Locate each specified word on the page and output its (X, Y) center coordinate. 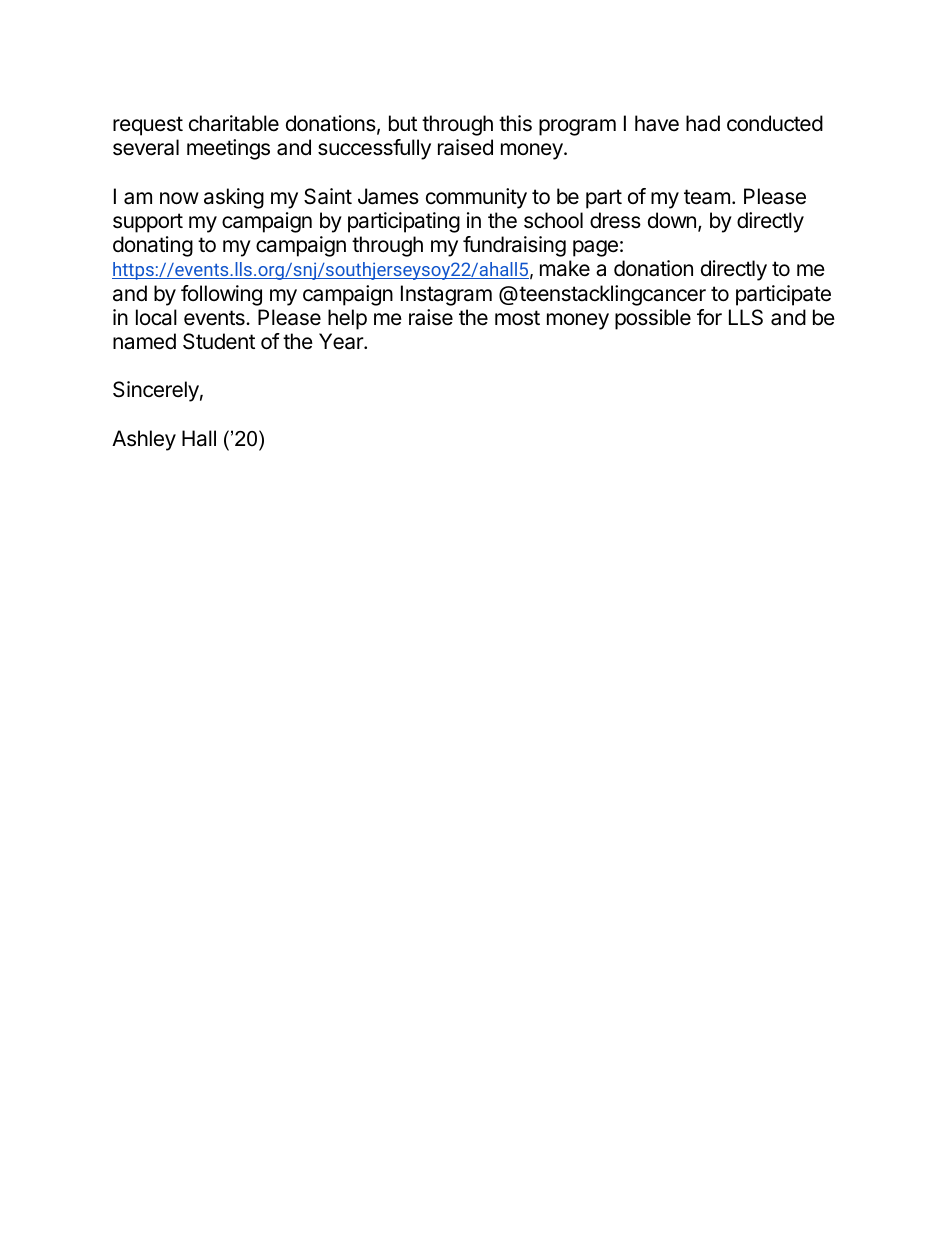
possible (653, 319)
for (709, 317)
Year (342, 341)
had (703, 123)
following (221, 295)
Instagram (446, 295)
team (707, 197)
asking (234, 198)
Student (219, 341)
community (476, 198)
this (515, 123)
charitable (234, 123)
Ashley (144, 440)
